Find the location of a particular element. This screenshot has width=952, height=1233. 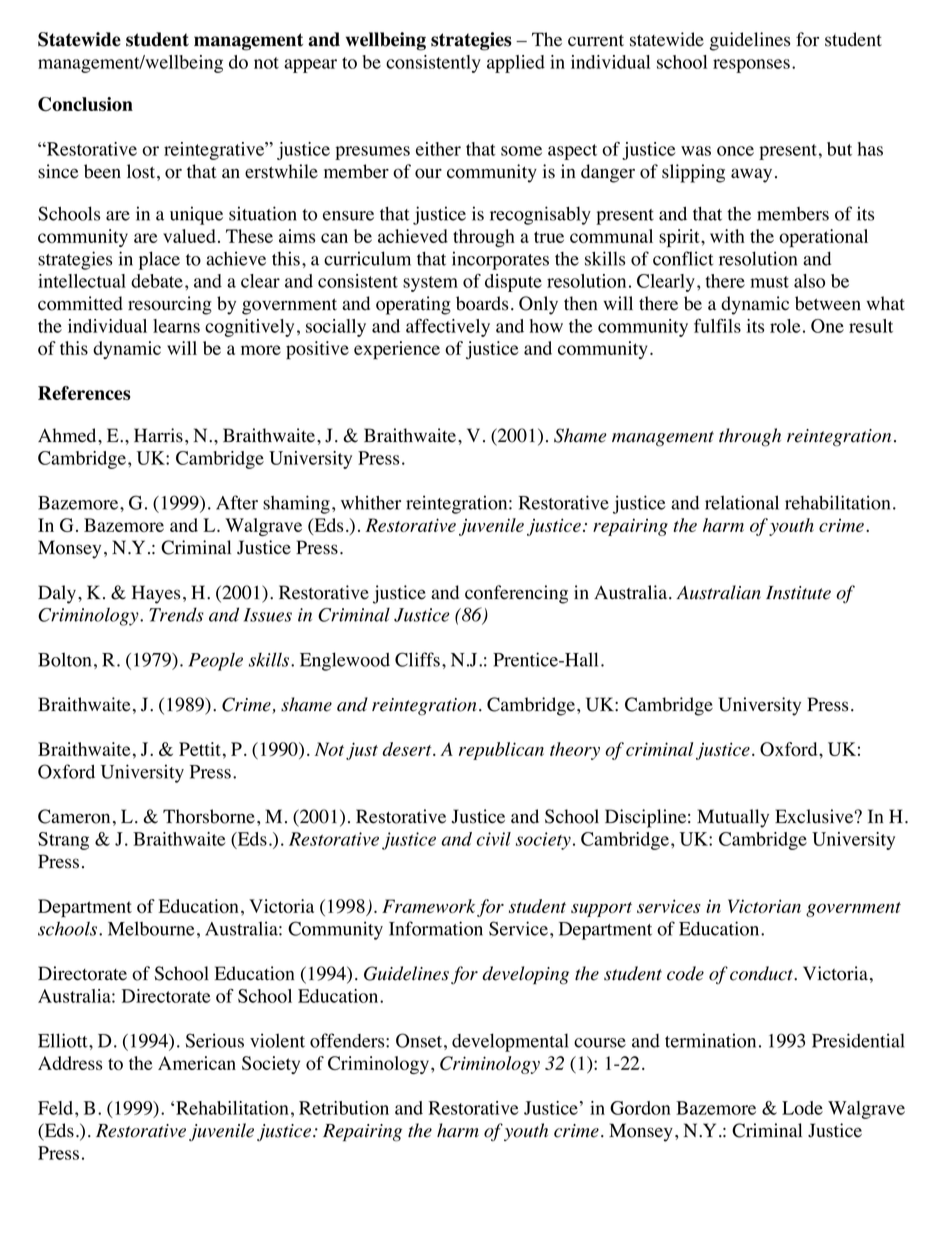

Harris is located at coordinates (158, 435).
